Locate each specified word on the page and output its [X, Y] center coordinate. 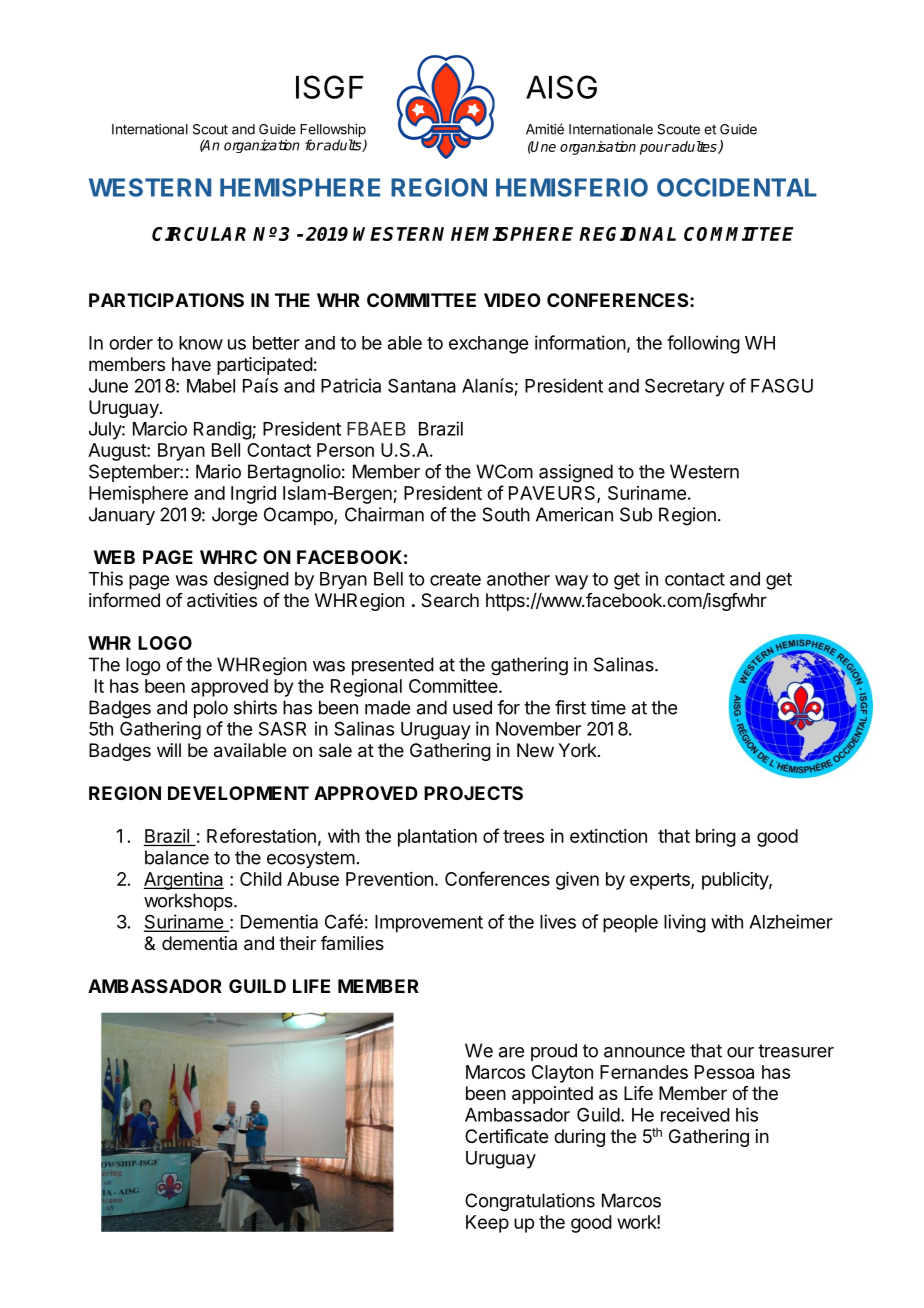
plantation [437, 838]
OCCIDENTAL [737, 187]
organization [262, 146]
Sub [636, 514]
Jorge [234, 516]
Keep [487, 1224]
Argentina [184, 881]
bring [716, 838]
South [506, 514]
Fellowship [333, 132]
